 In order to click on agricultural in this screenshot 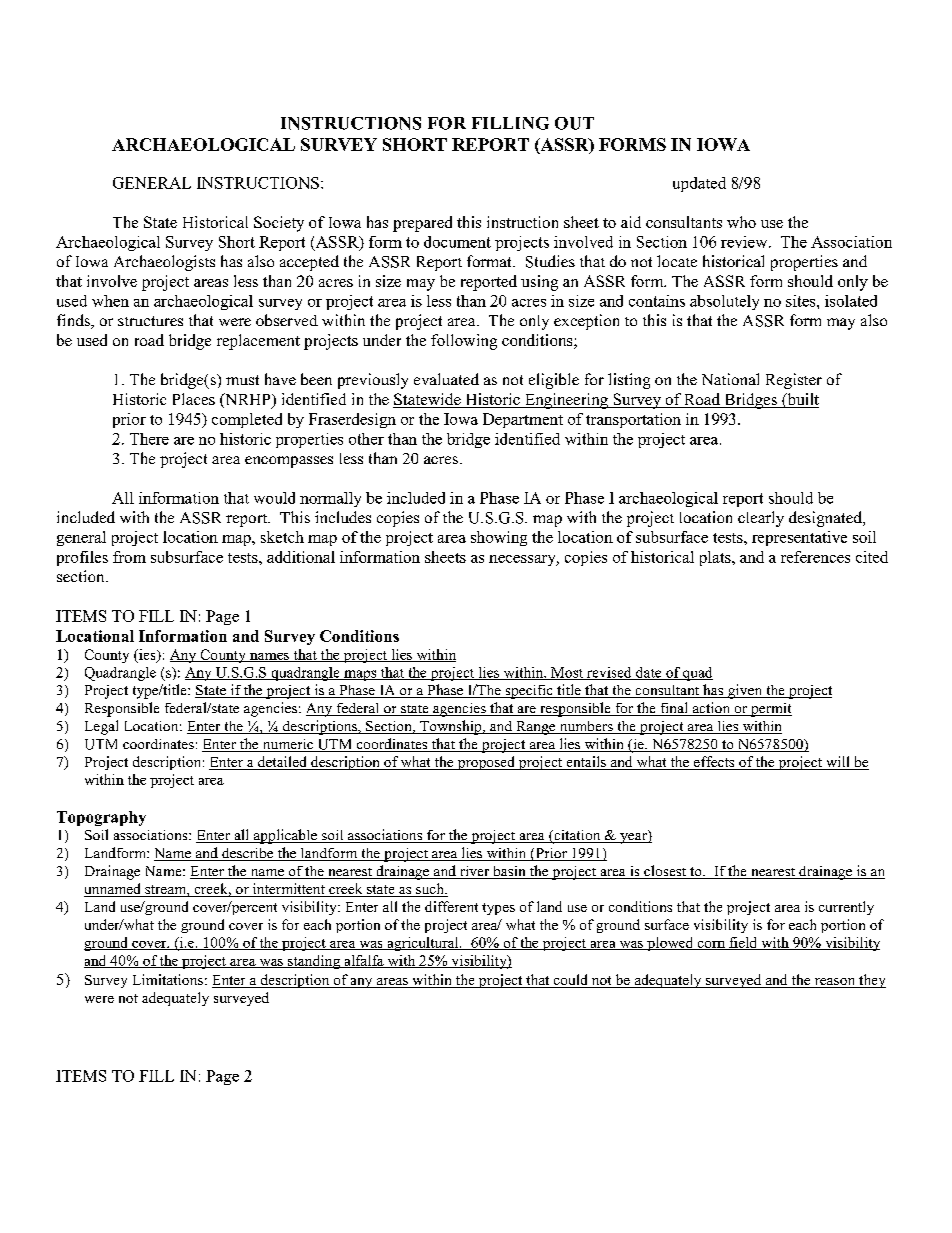, I will do `click(423, 944)`.
